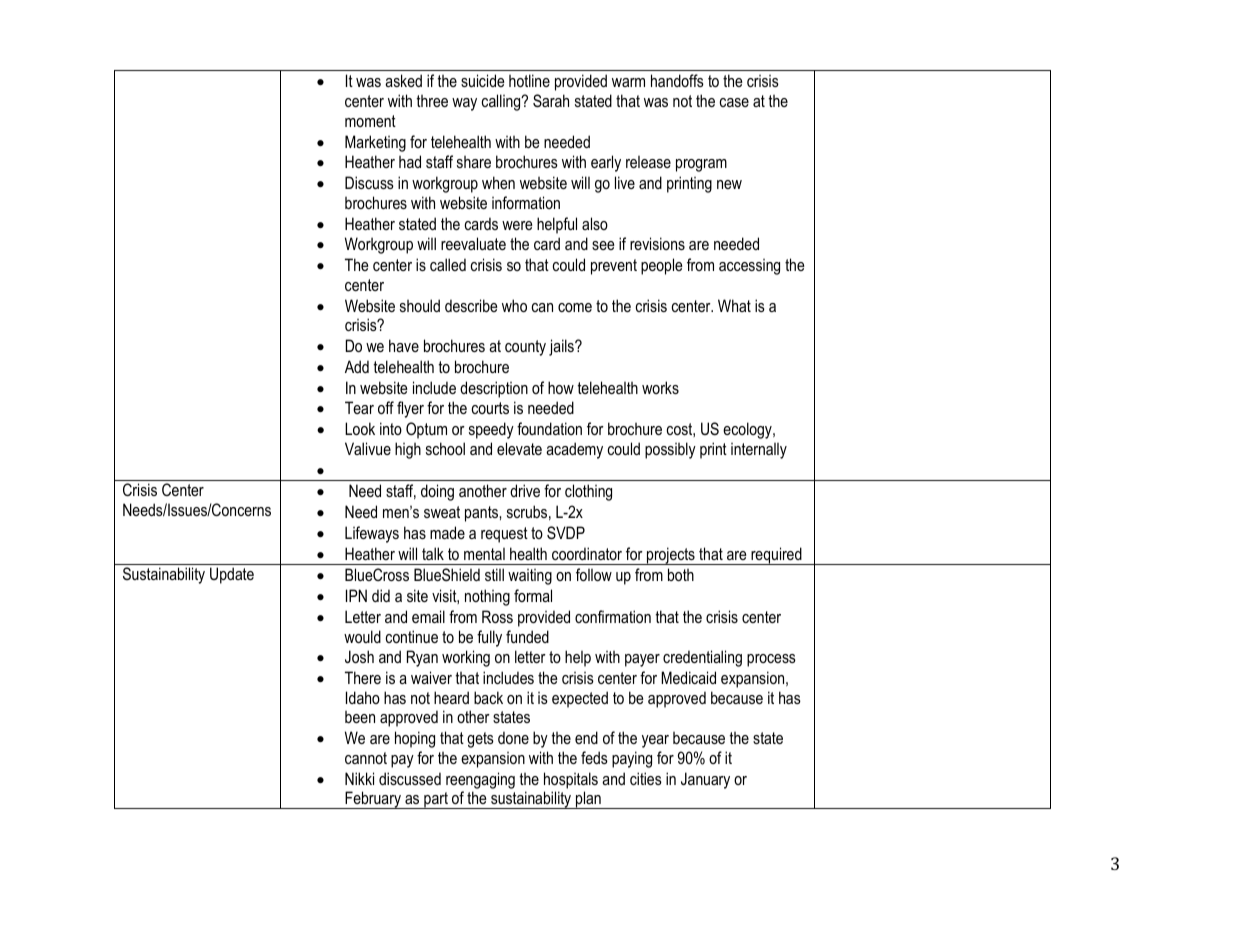 This image has height=952, width=1233. Describe the element at coordinates (359, 778) in the image. I see `Nikki` at that location.
